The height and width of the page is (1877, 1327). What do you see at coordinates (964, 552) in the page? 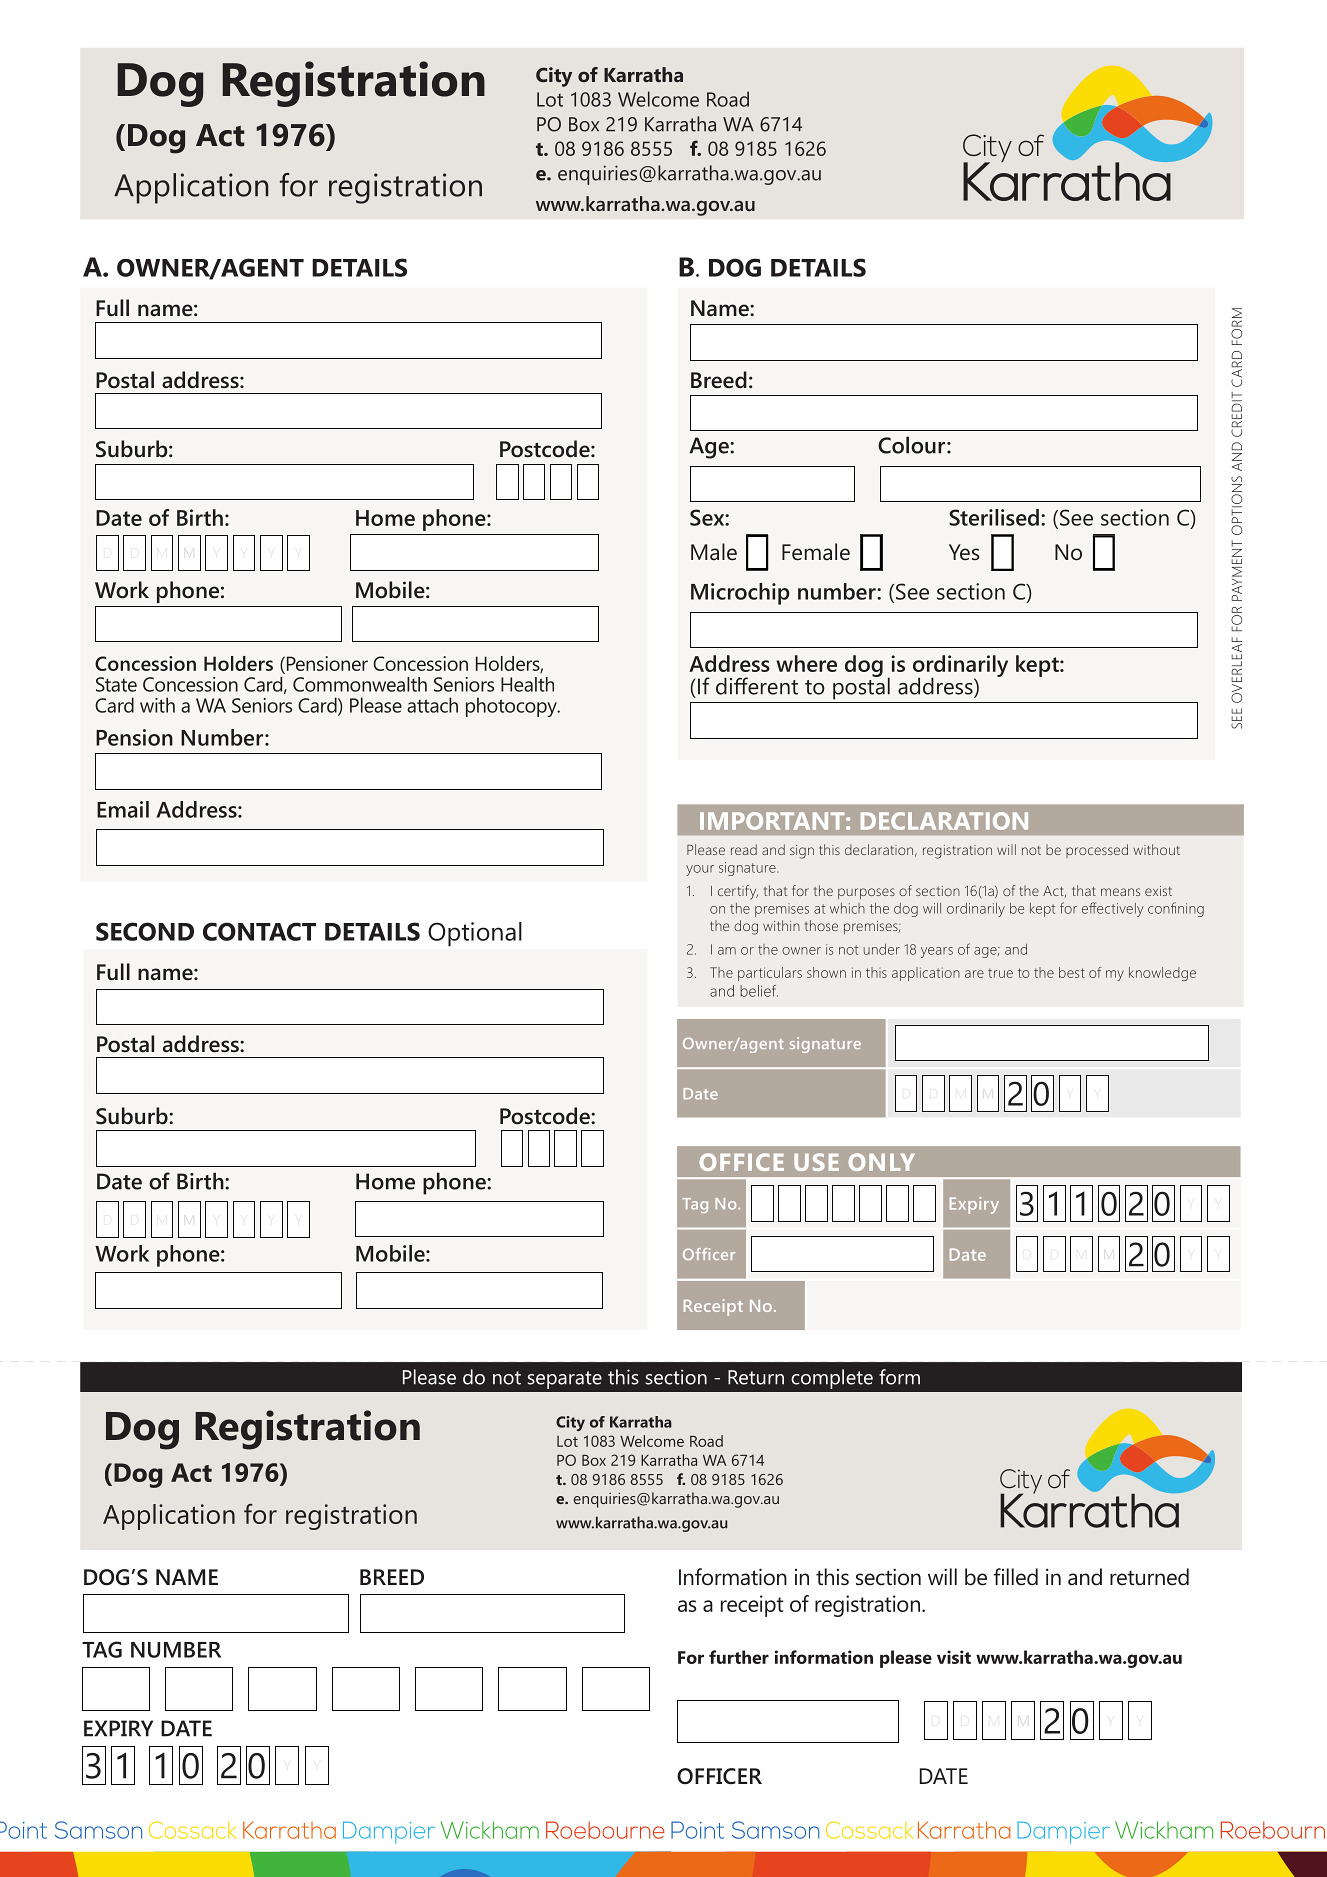
I see `Yes` at bounding box center [964, 552].
